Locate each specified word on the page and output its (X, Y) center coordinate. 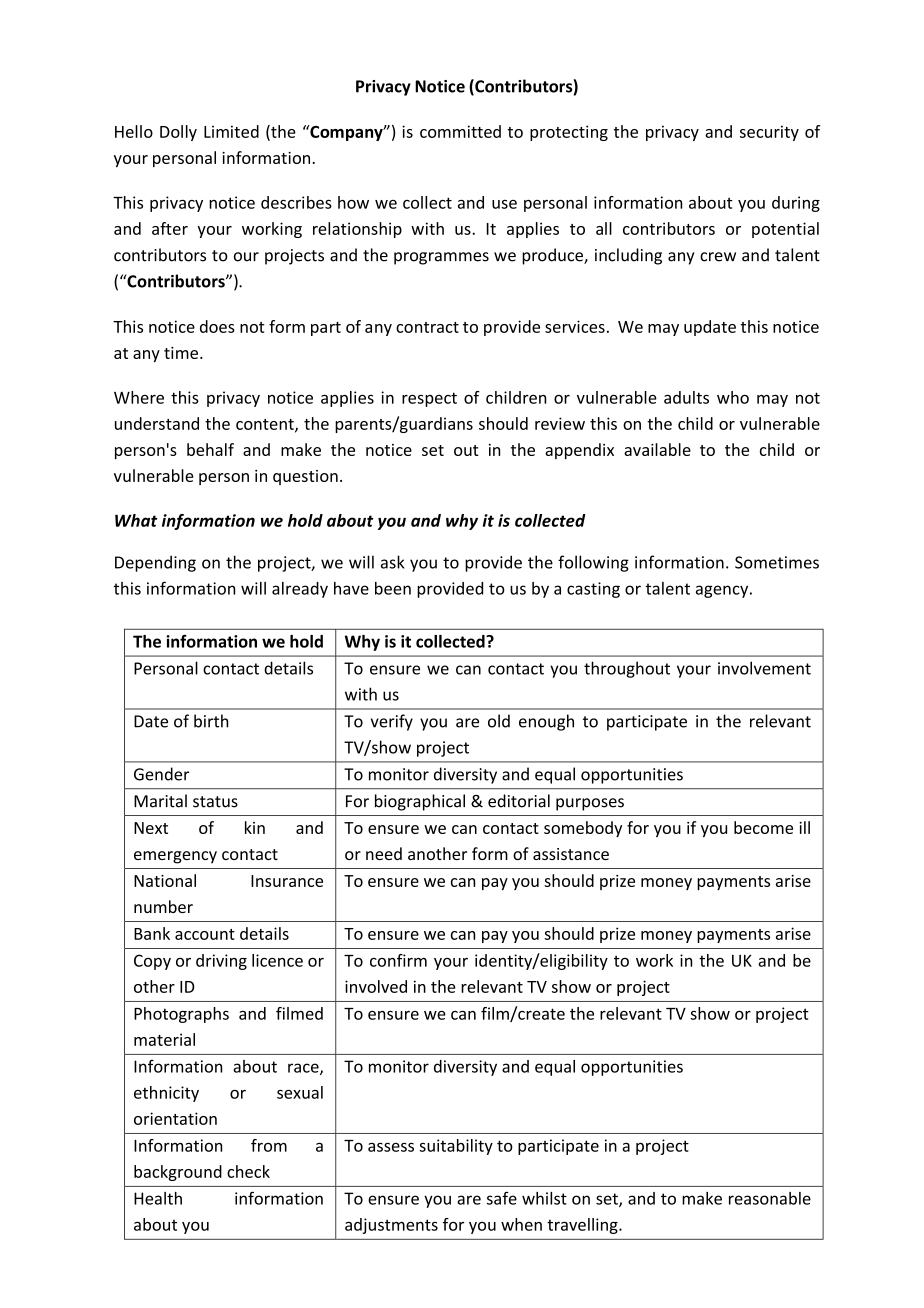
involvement (764, 668)
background (178, 1173)
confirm (398, 960)
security (769, 133)
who (733, 397)
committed (460, 131)
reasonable (770, 1198)
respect (429, 399)
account (205, 934)
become (763, 827)
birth (211, 721)
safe (502, 1198)
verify (392, 722)
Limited (231, 131)
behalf (210, 449)
